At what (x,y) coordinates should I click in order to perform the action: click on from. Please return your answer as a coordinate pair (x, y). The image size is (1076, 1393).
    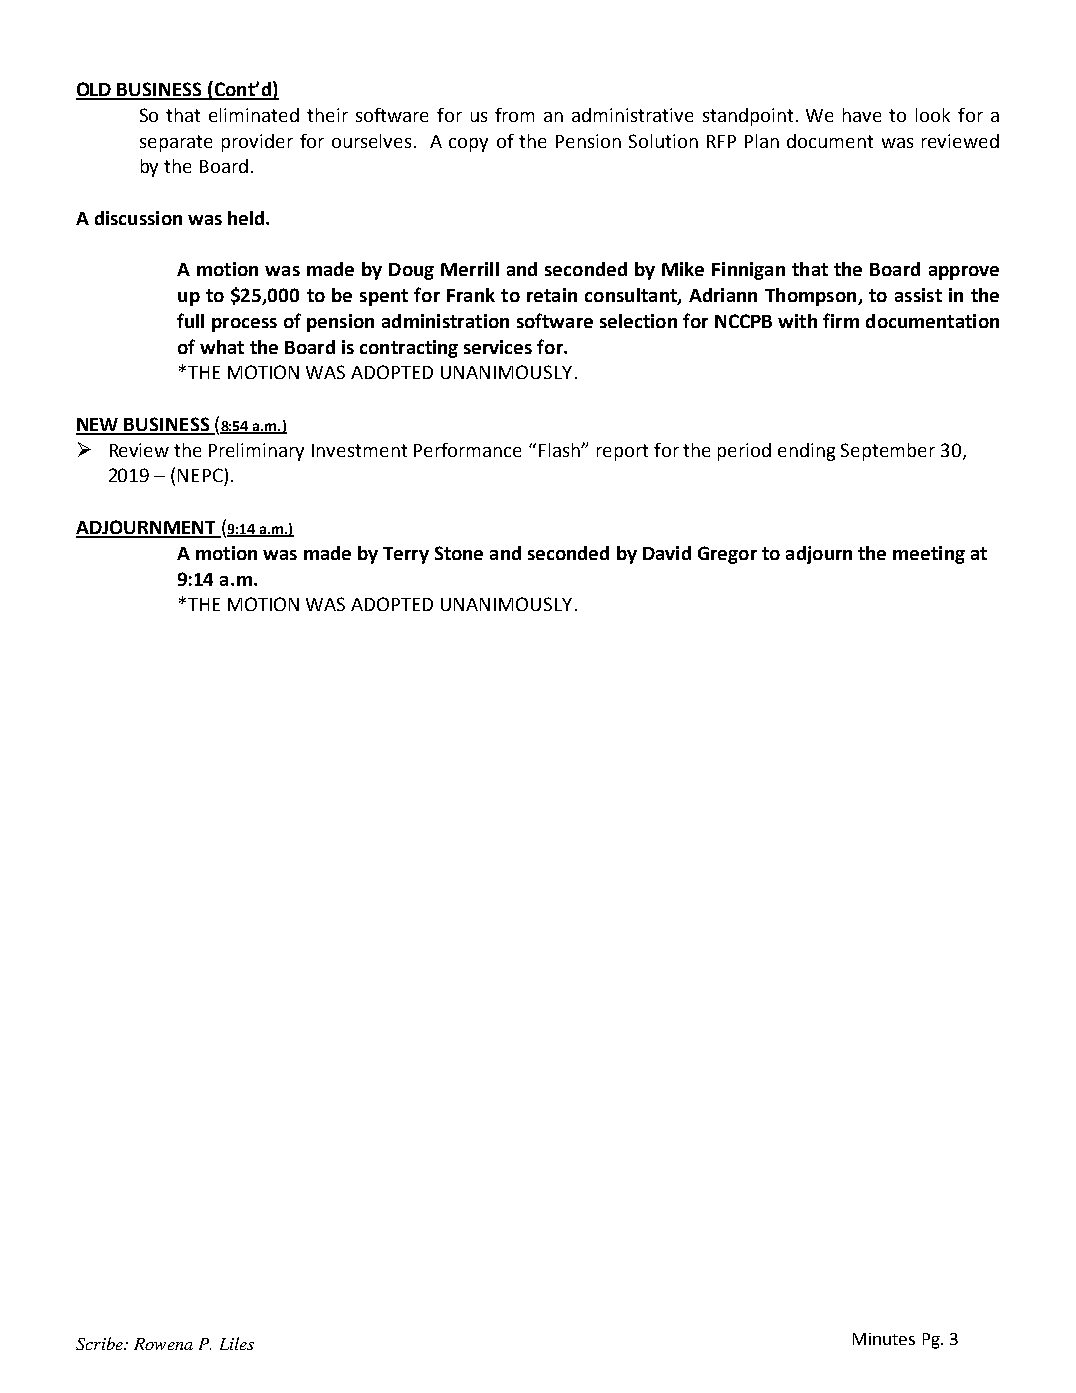
    Looking at the image, I should click on (514, 115).
